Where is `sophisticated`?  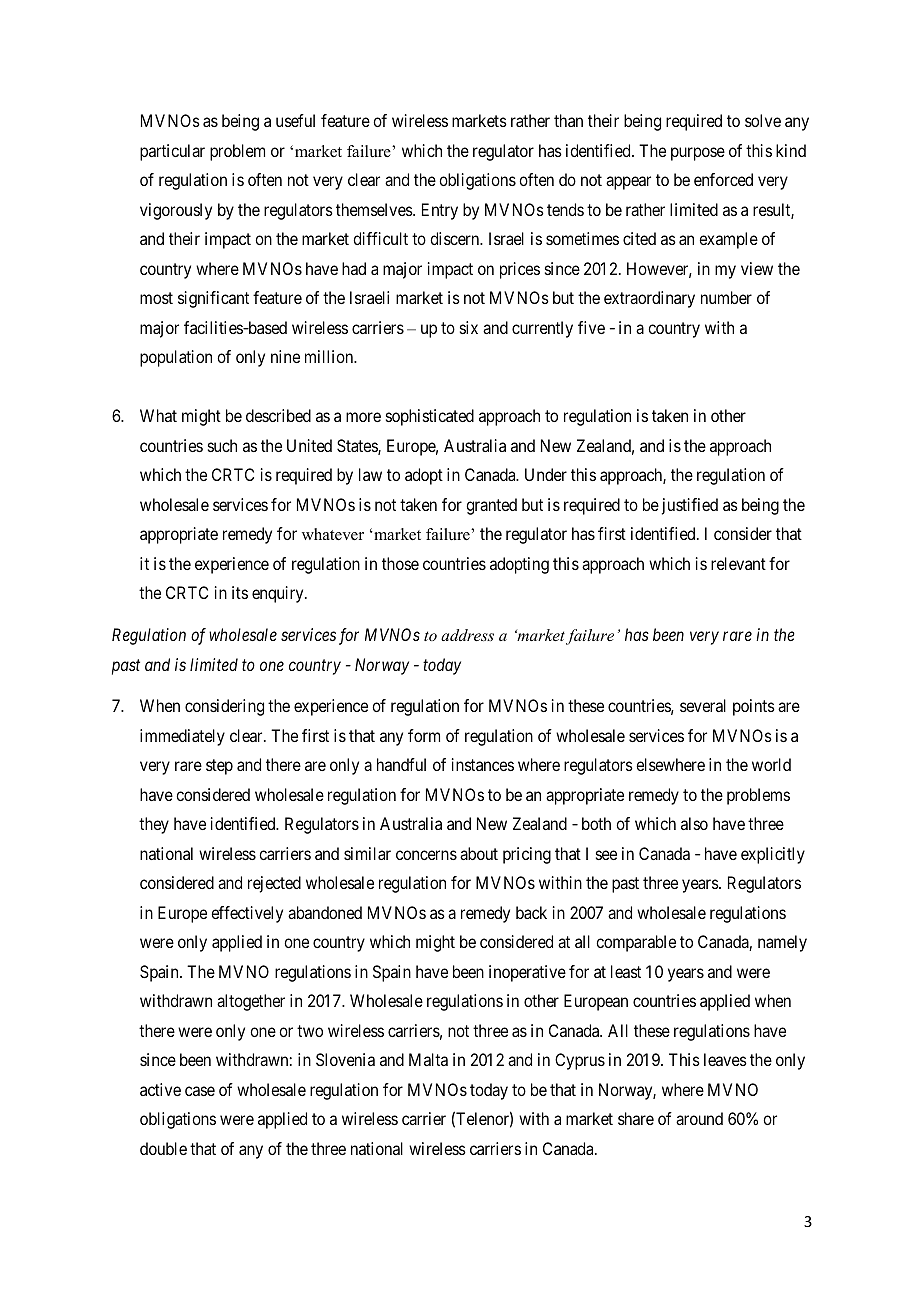 sophisticated is located at coordinates (430, 417).
